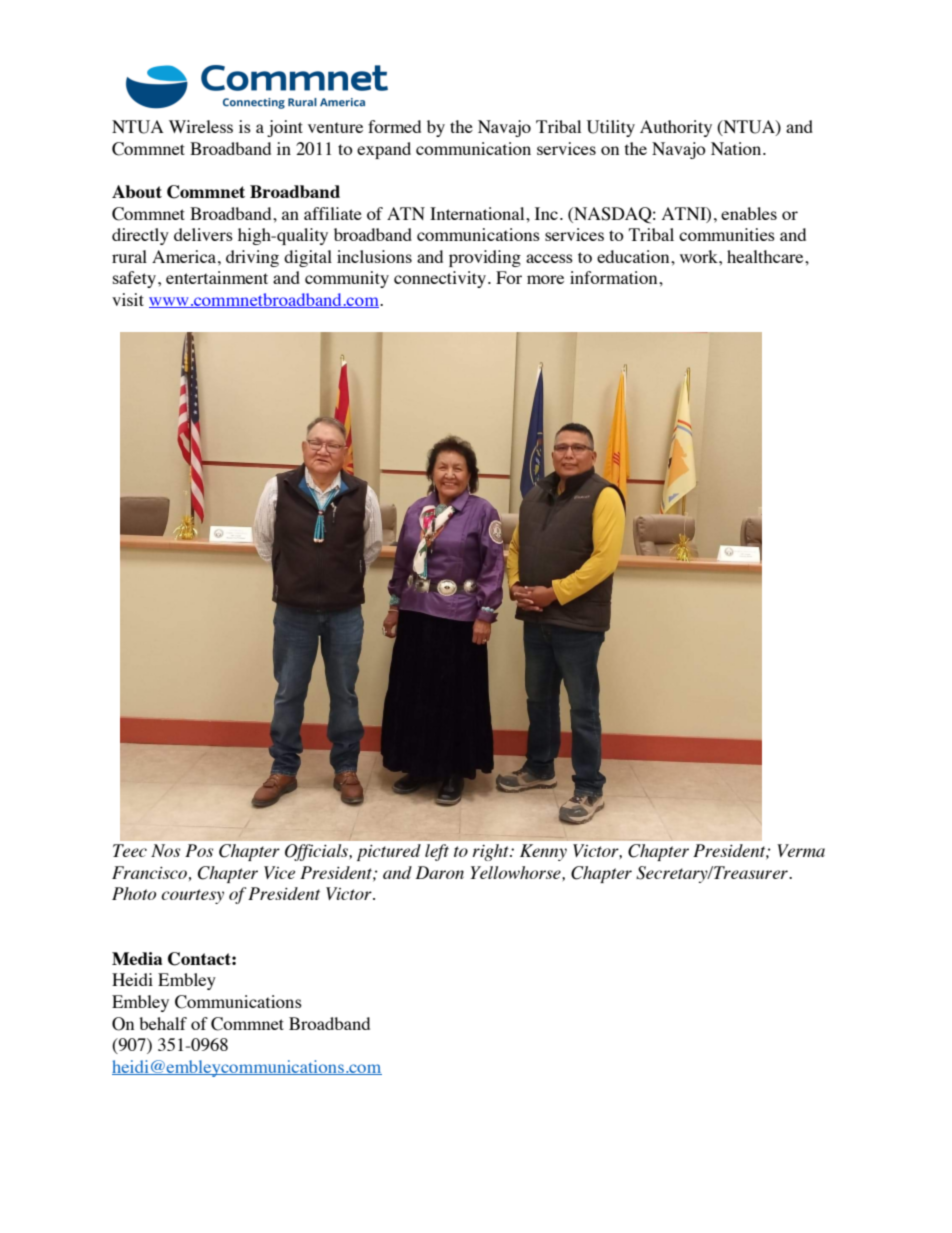 Image resolution: width=952 pixels, height=1233 pixels. Describe the element at coordinates (676, 128) in the document. I see `Authority` at that location.
